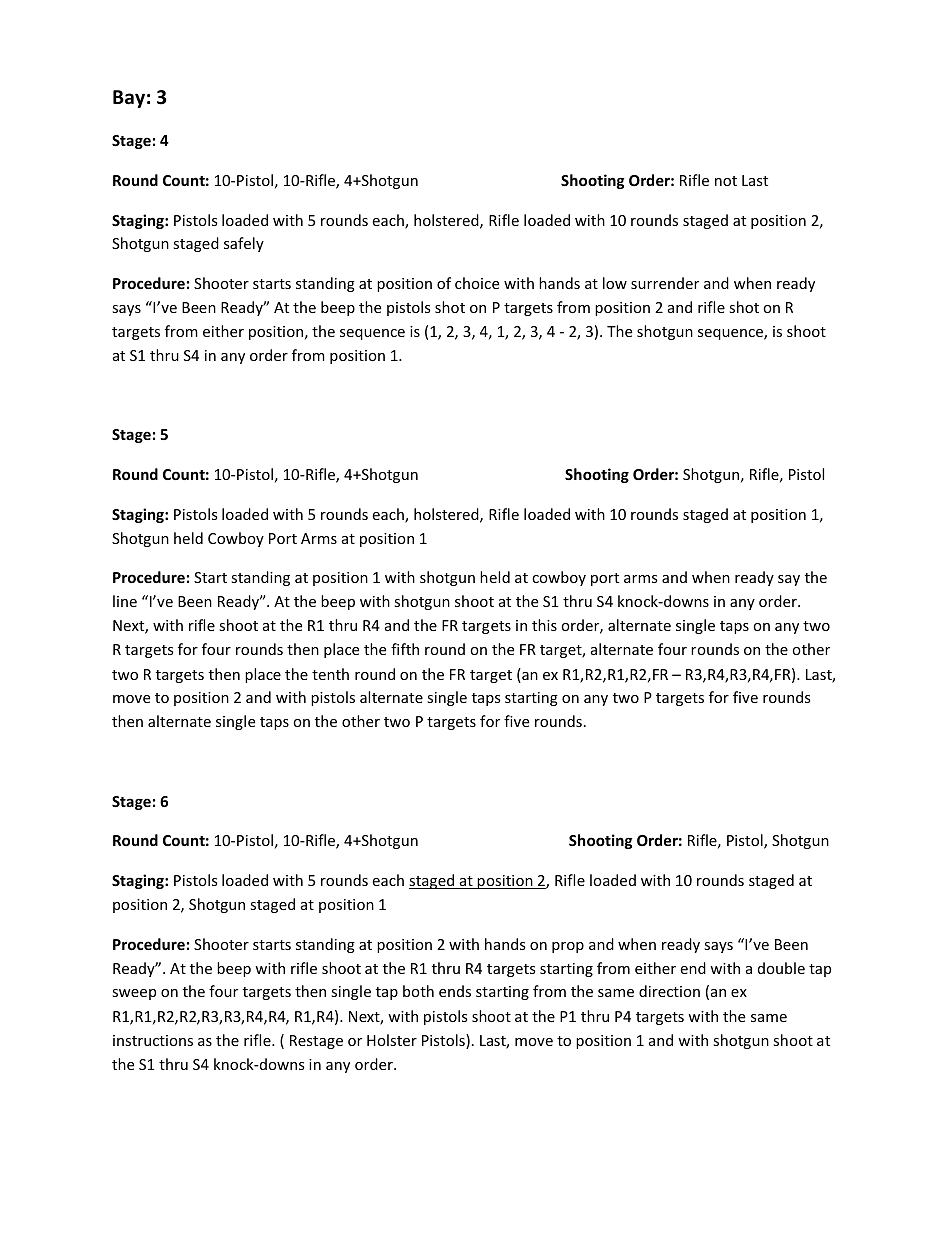 The width and height of the image is (952, 1233). What do you see at coordinates (477, 283) in the image?
I see `choice` at bounding box center [477, 283].
